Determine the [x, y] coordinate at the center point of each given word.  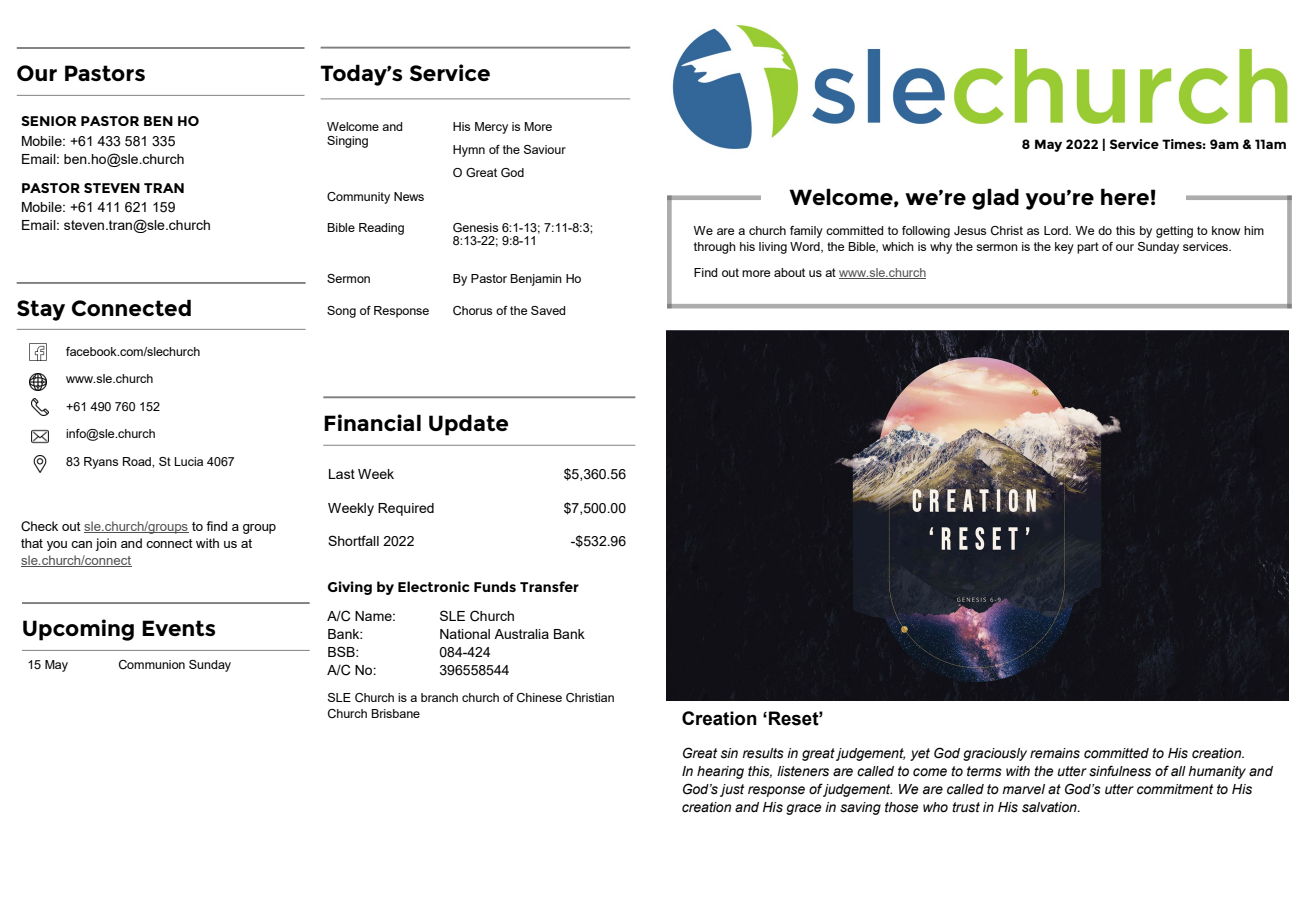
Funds [495, 586]
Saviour [545, 149]
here [1125, 196]
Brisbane [395, 713]
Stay [41, 310]
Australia [521, 634]
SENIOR [49, 121]
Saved [548, 310]
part [1088, 248]
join [106, 544]
